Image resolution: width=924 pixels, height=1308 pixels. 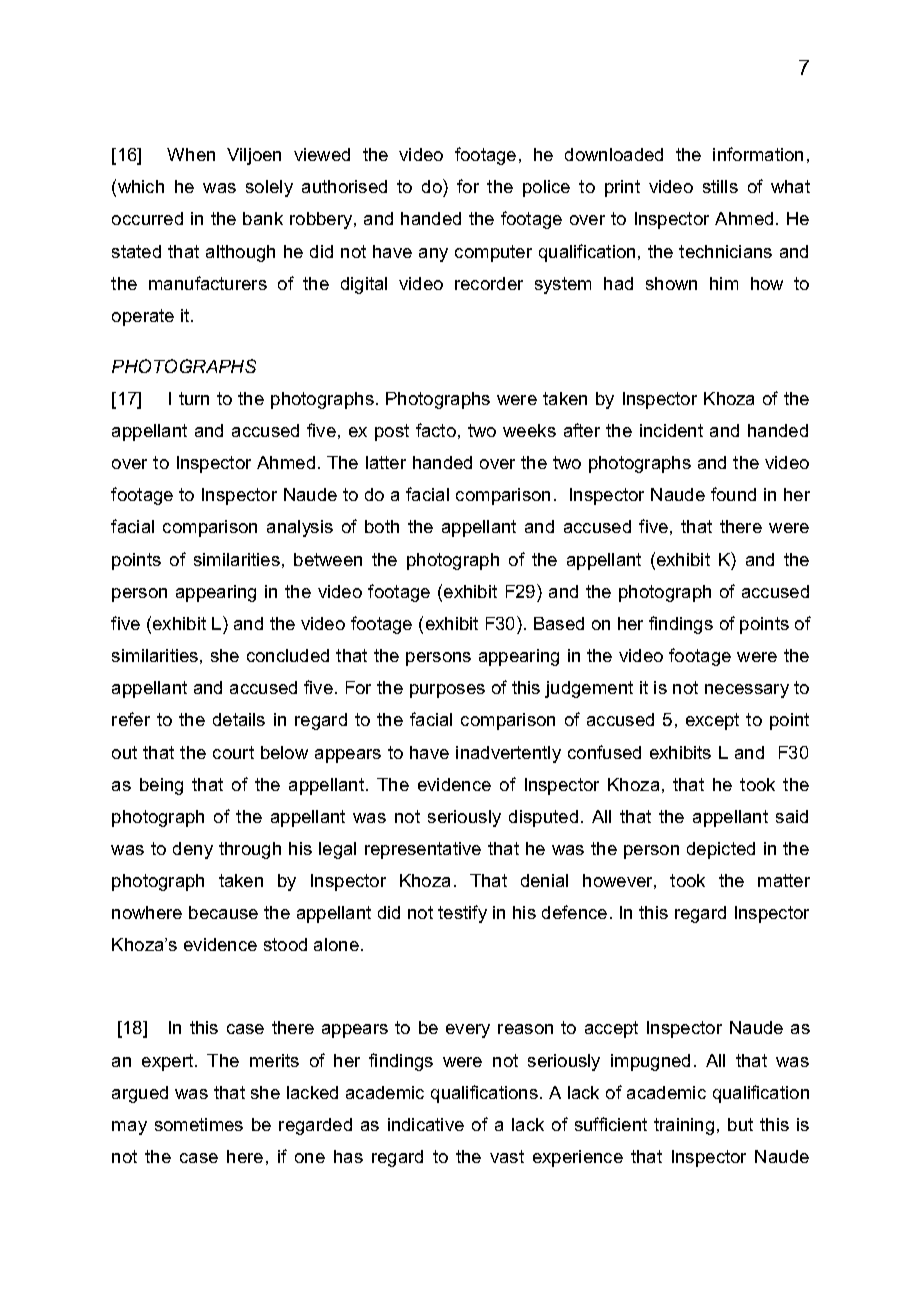 What do you see at coordinates (300, 528) in the screenshot?
I see `analysis` at bounding box center [300, 528].
